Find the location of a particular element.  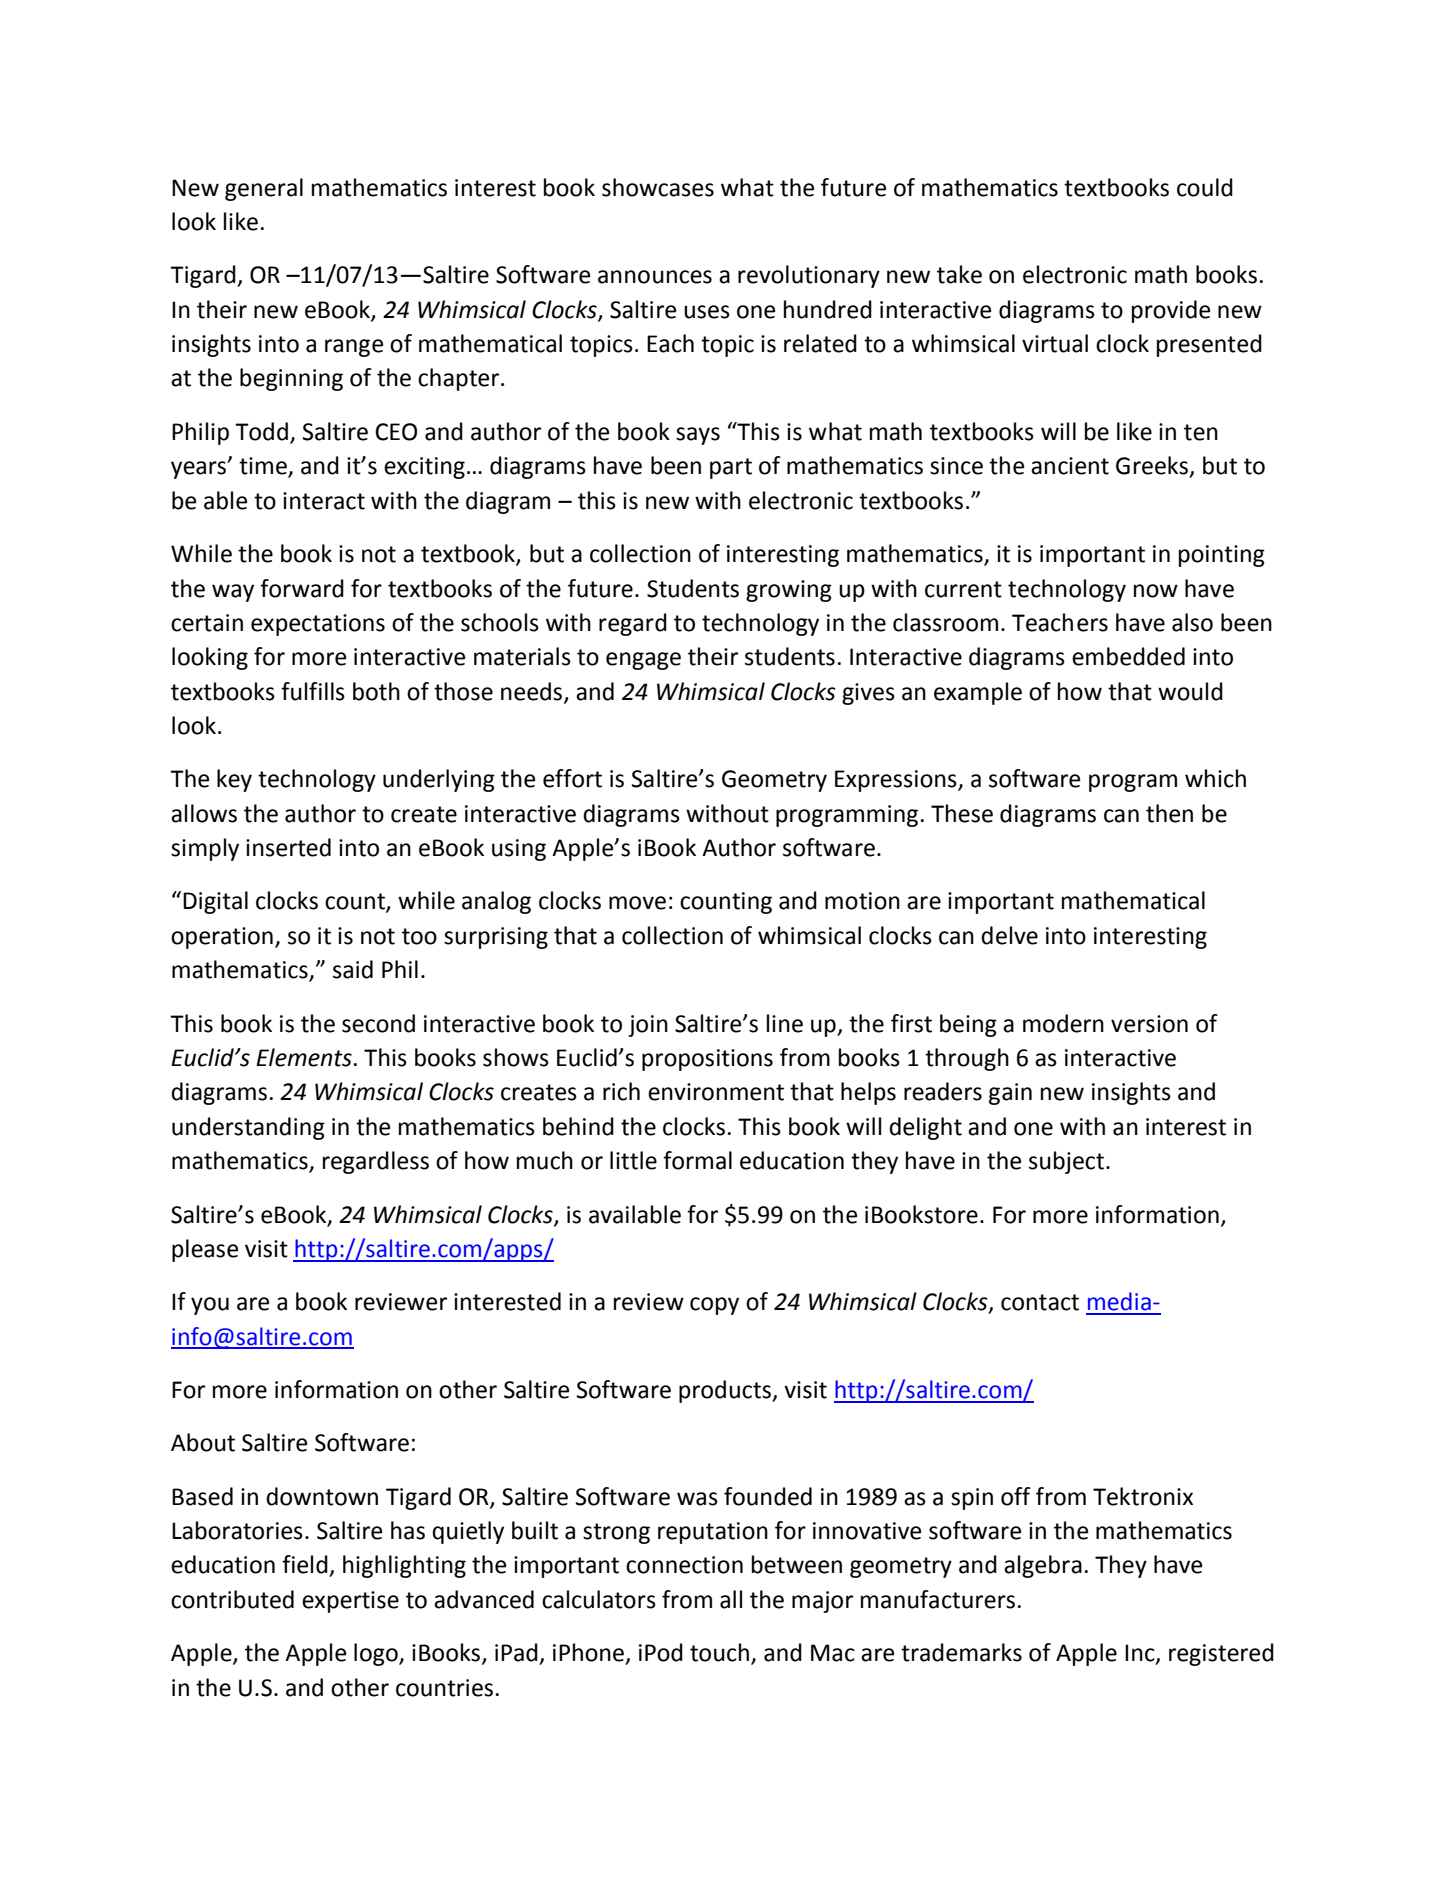

fulfills is located at coordinates (313, 691).
